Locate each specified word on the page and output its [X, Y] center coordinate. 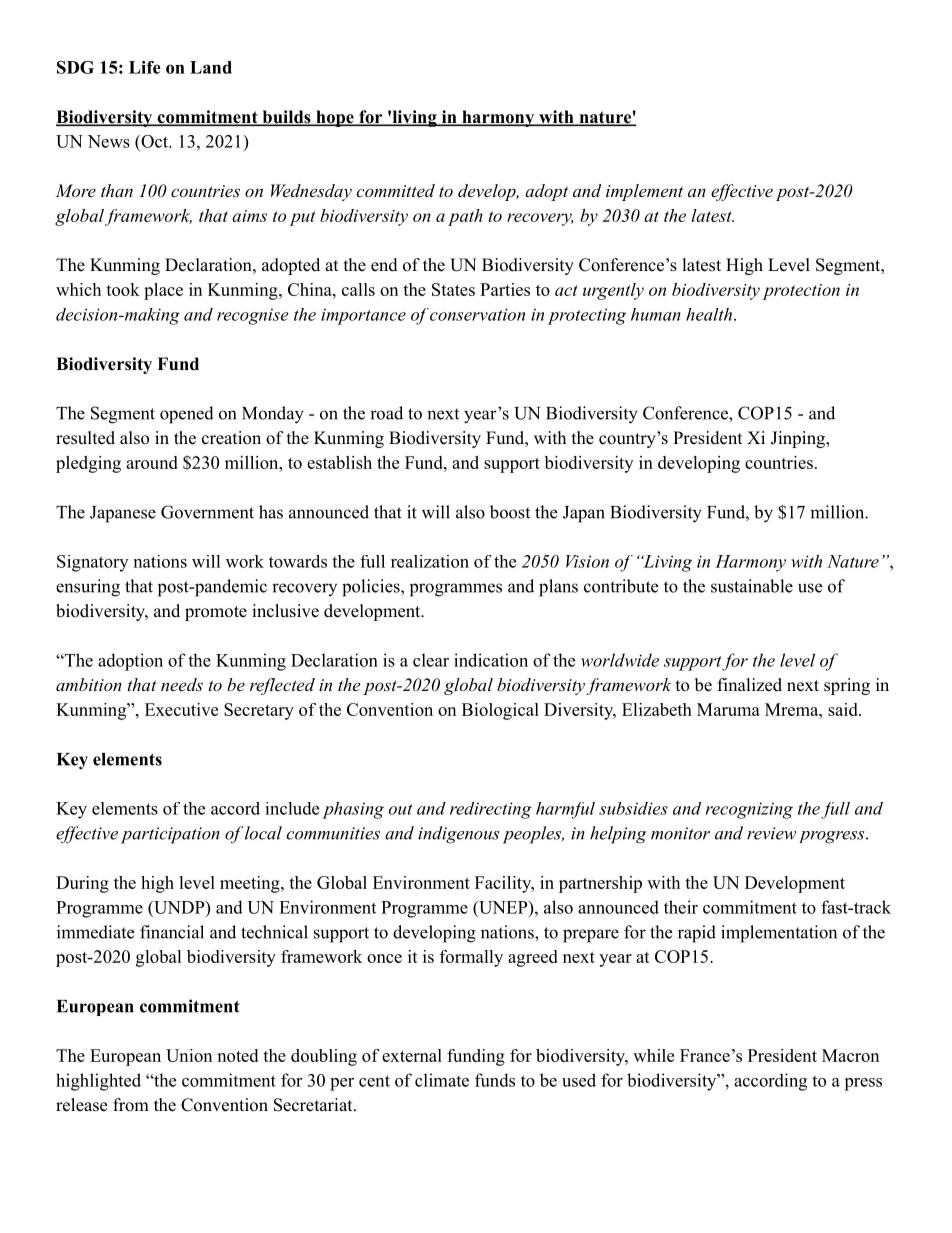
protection [801, 292]
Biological [500, 711]
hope [335, 118]
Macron [850, 1055]
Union [189, 1055]
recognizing [749, 810]
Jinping [799, 439]
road [386, 413]
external [412, 1055]
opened [187, 415]
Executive [181, 709]
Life [145, 67]
